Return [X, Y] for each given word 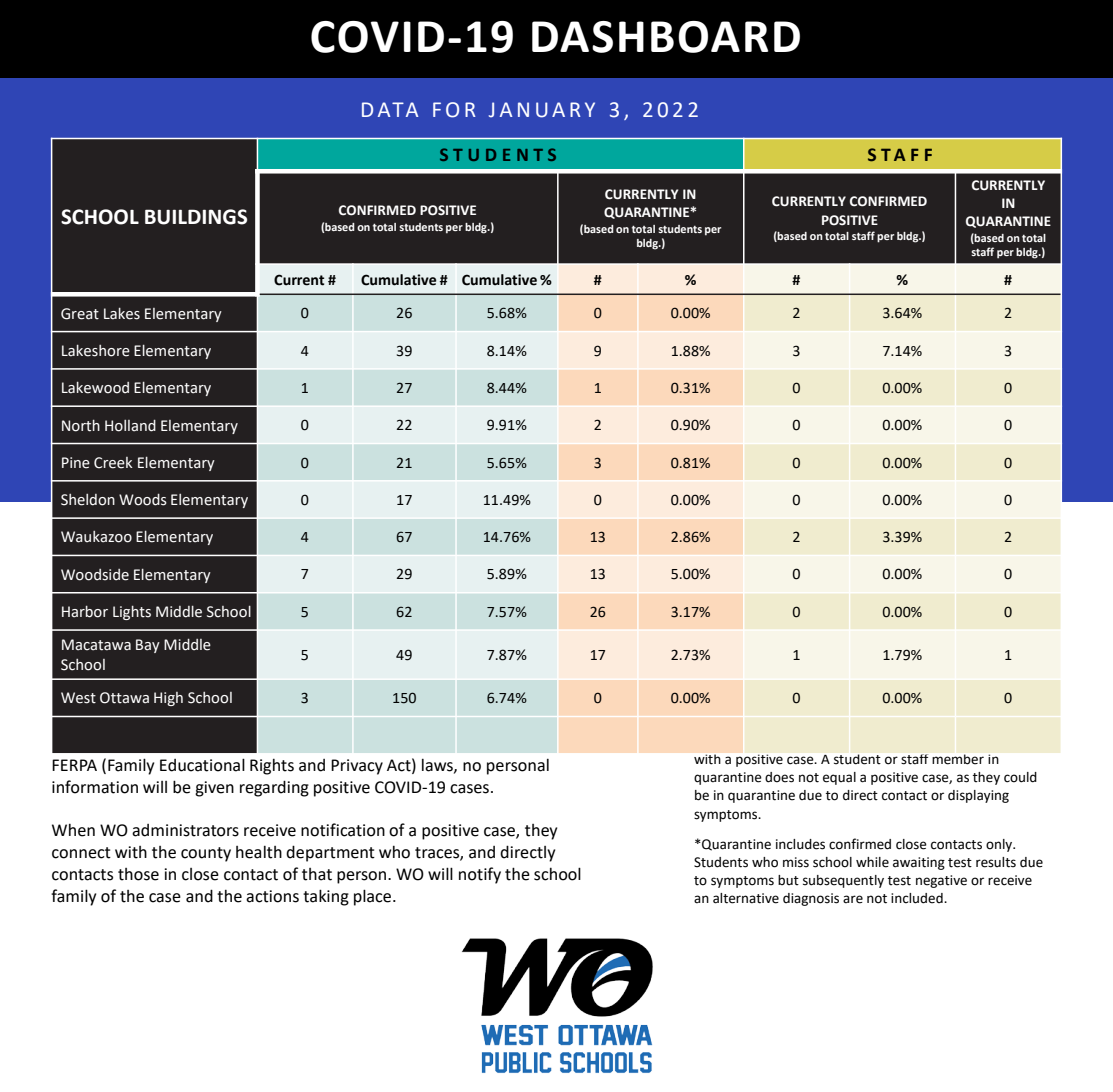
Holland [130, 426]
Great [80, 314]
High [168, 699]
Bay [148, 646]
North [81, 425]
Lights [132, 612]
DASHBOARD [666, 37]
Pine [76, 463]
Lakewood [95, 387]
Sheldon [88, 500]
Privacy [357, 767]
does [779, 777]
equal [839, 778]
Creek [113, 463]
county [206, 854]
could [1020, 777]
